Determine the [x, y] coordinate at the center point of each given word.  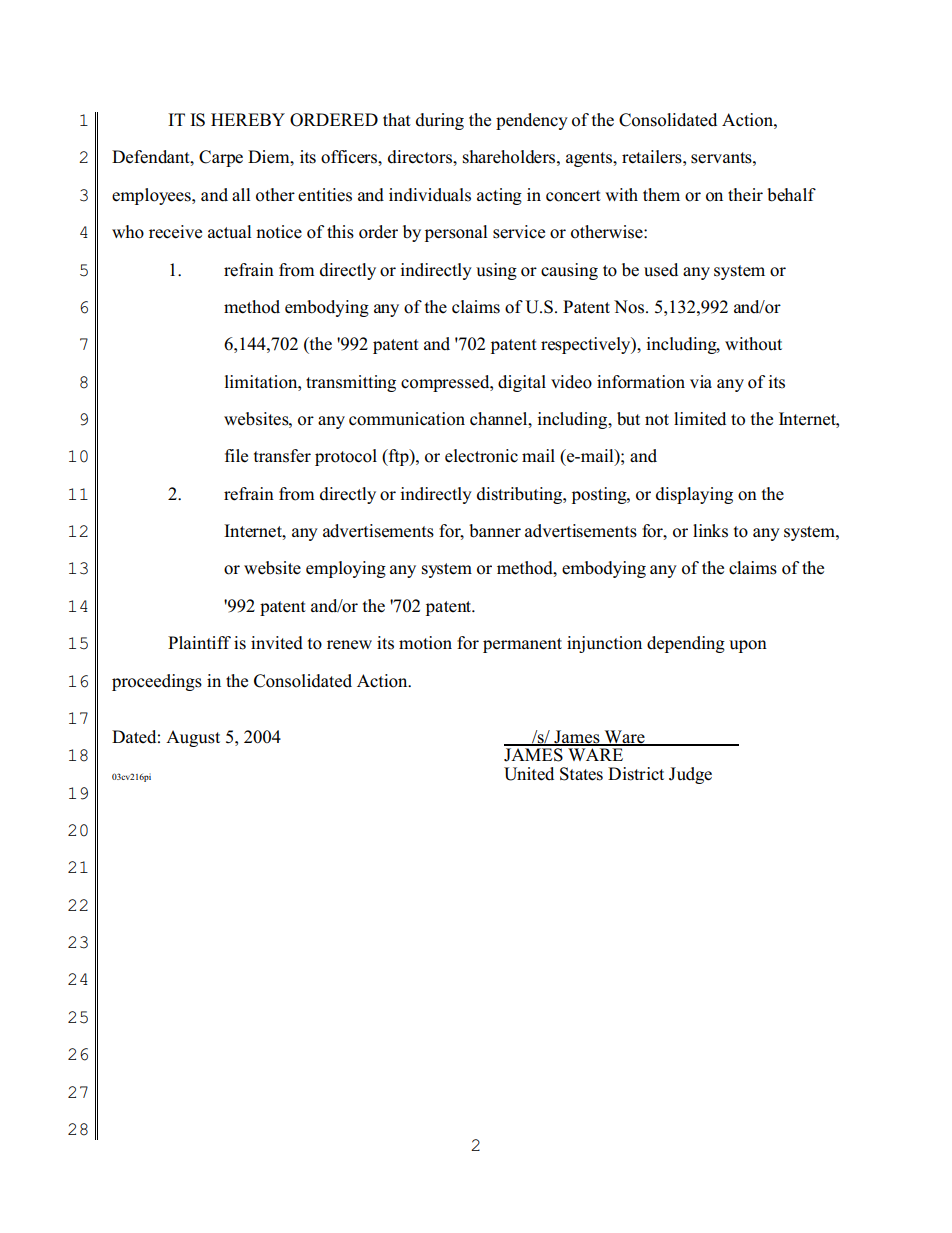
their [745, 194]
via [701, 381]
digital [522, 383]
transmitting [351, 383]
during [440, 121]
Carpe [221, 158]
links [710, 531]
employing [346, 569]
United [529, 774]
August [193, 738]
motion [425, 643]
